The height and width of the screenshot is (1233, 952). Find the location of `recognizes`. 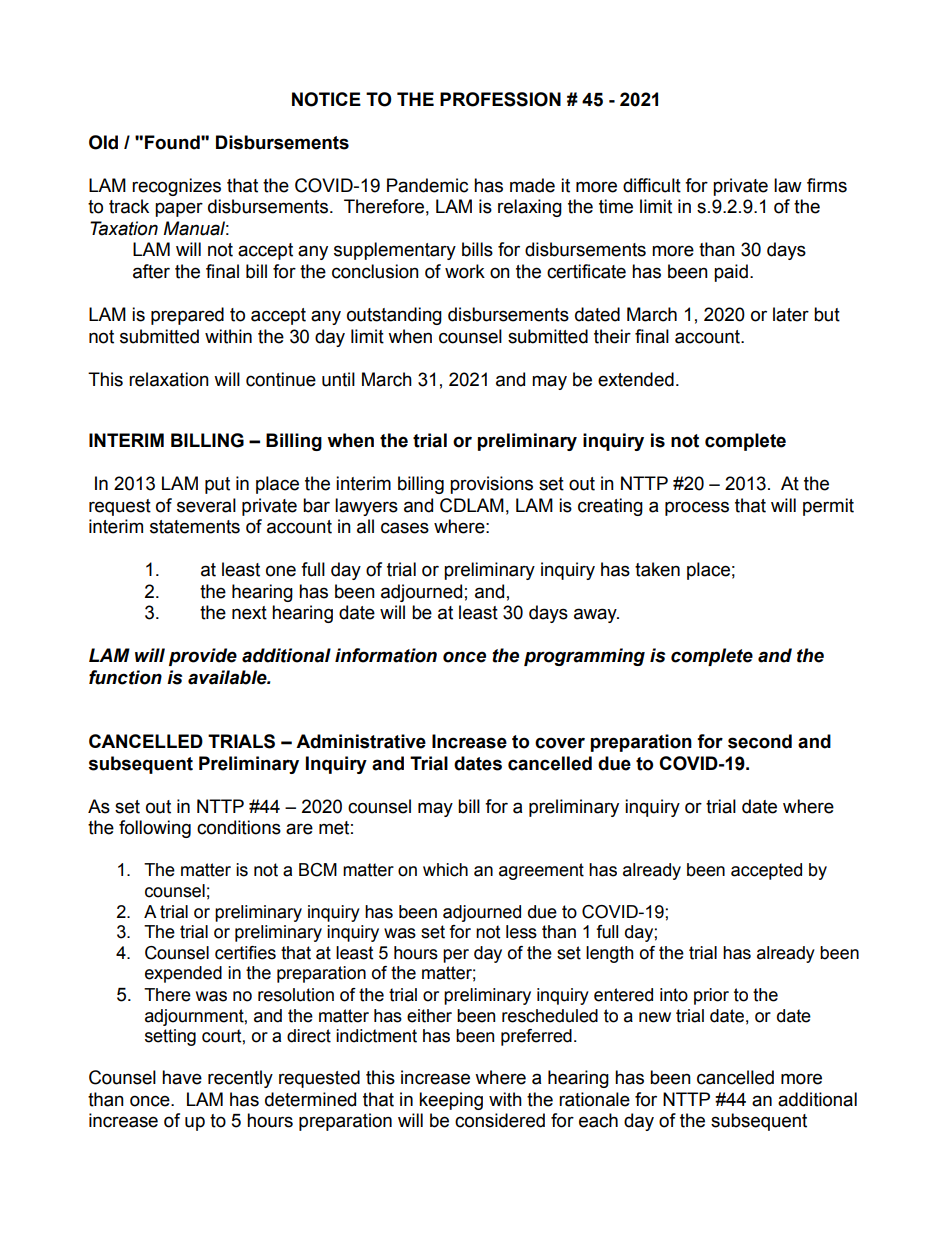

recognizes is located at coordinates (176, 187).
